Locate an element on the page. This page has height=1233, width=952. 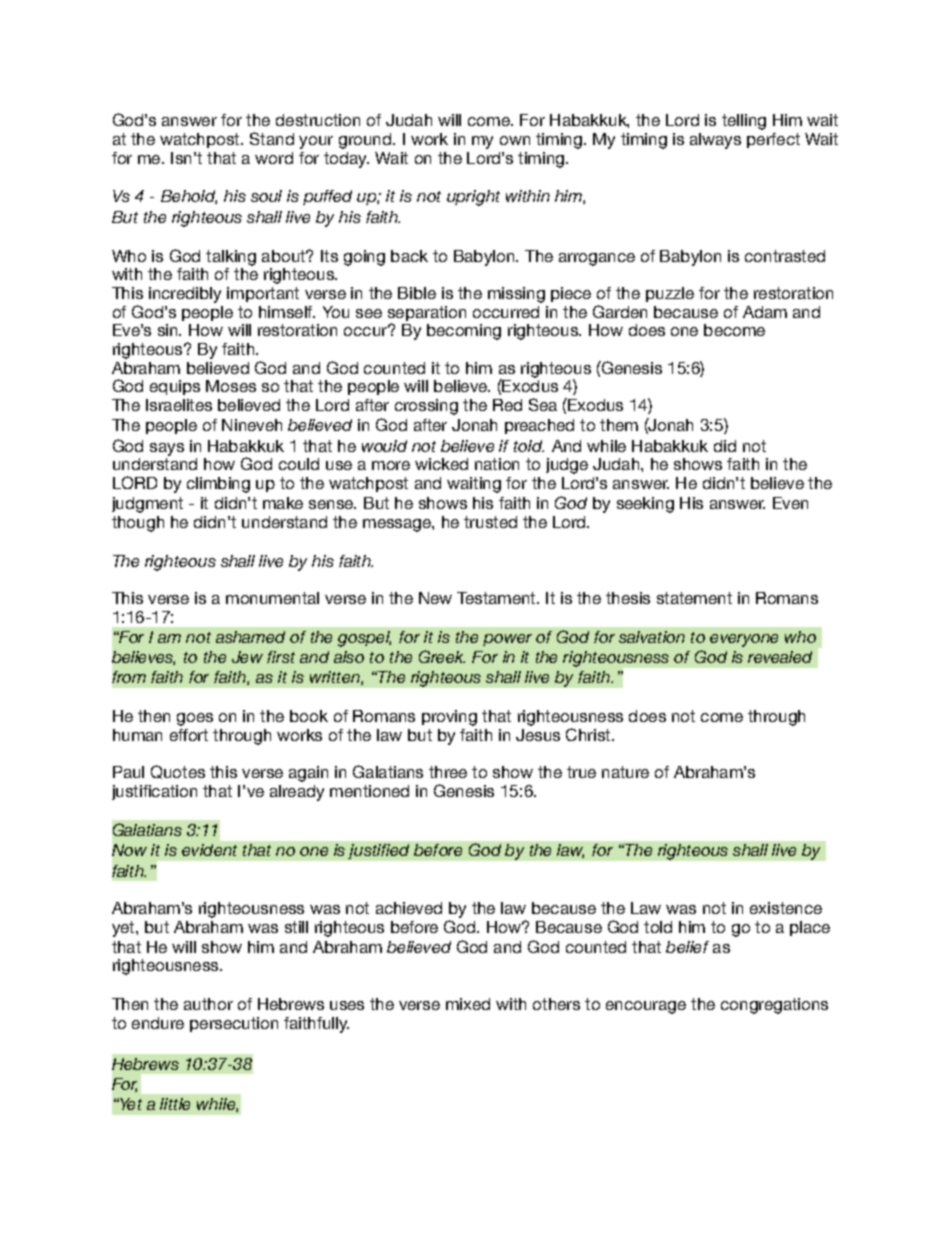
Even is located at coordinates (790, 503).
